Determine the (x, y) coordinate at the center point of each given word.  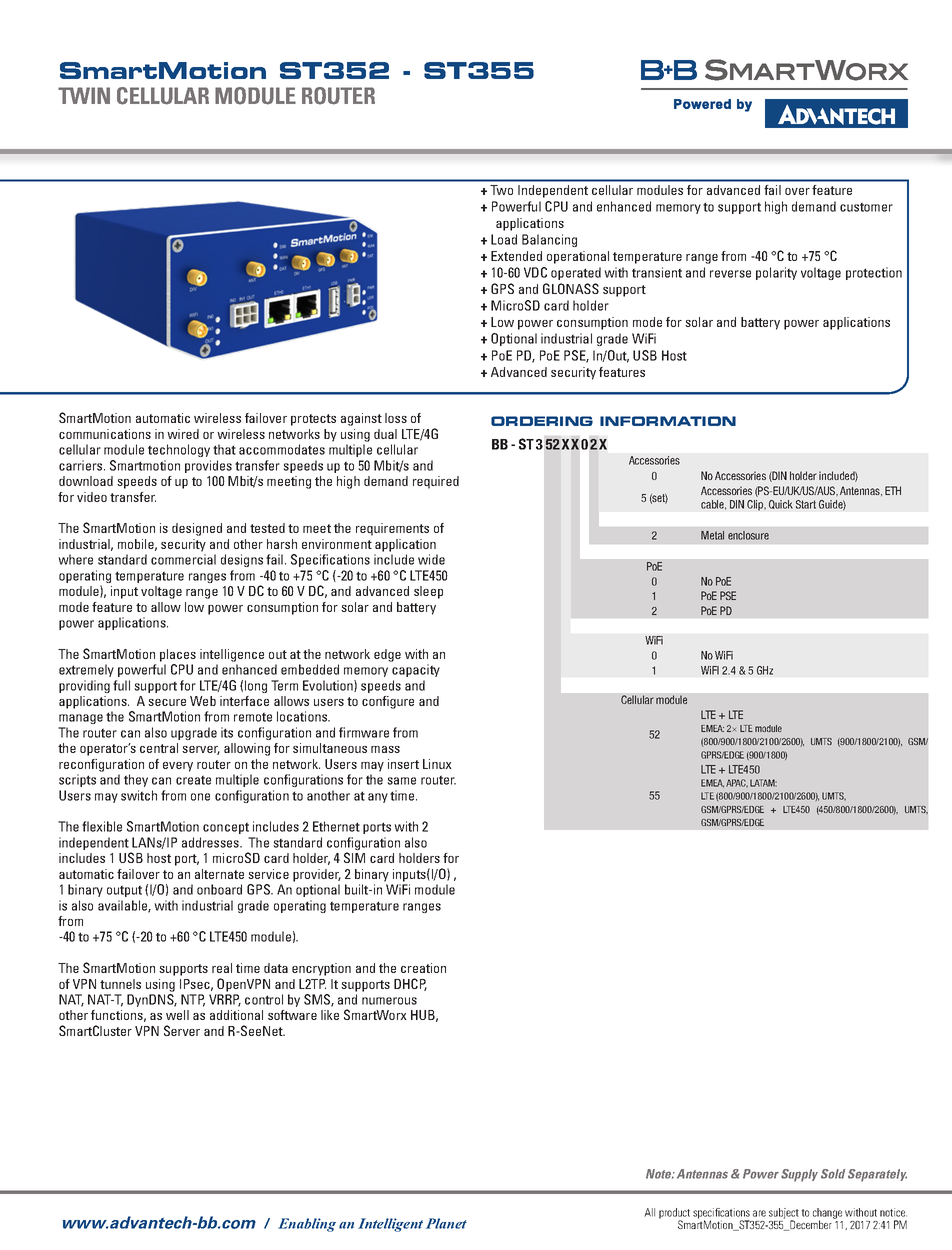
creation (423, 968)
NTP (193, 1000)
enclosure (748, 535)
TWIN (84, 95)
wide (431, 559)
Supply (799, 1175)
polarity (776, 273)
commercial (183, 559)
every (178, 767)
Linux (437, 764)
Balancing (549, 240)
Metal (712, 535)
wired (183, 434)
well (177, 1015)
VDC (535, 272)
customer (866, 207)
